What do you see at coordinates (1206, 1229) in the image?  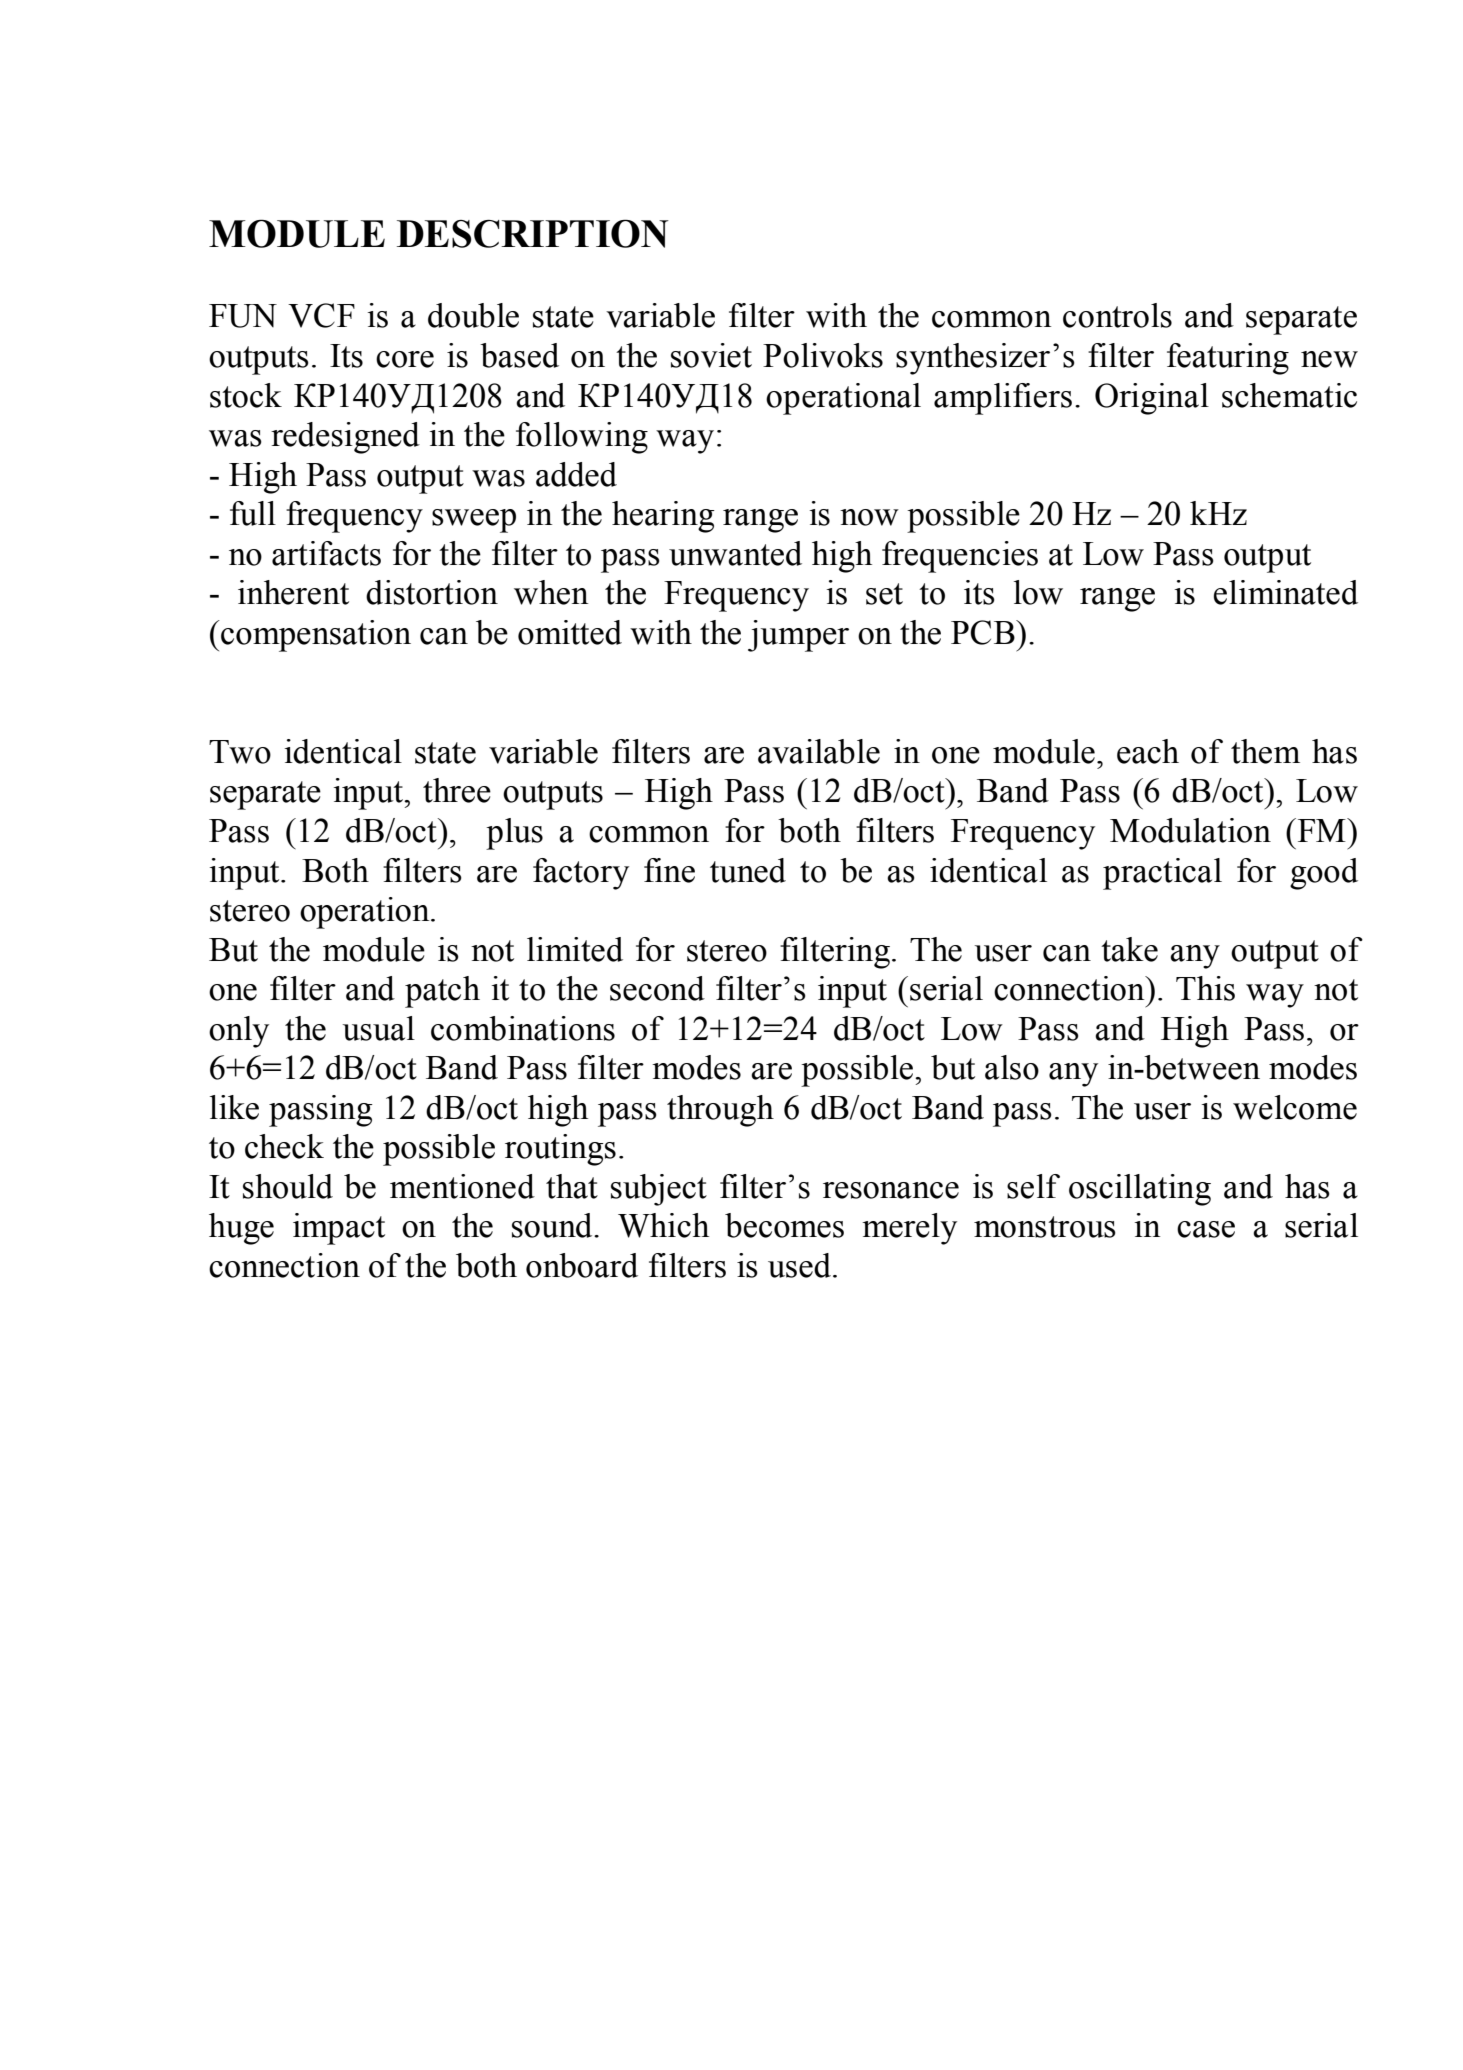 I see `case` at bounding box center [1206, 1229].
